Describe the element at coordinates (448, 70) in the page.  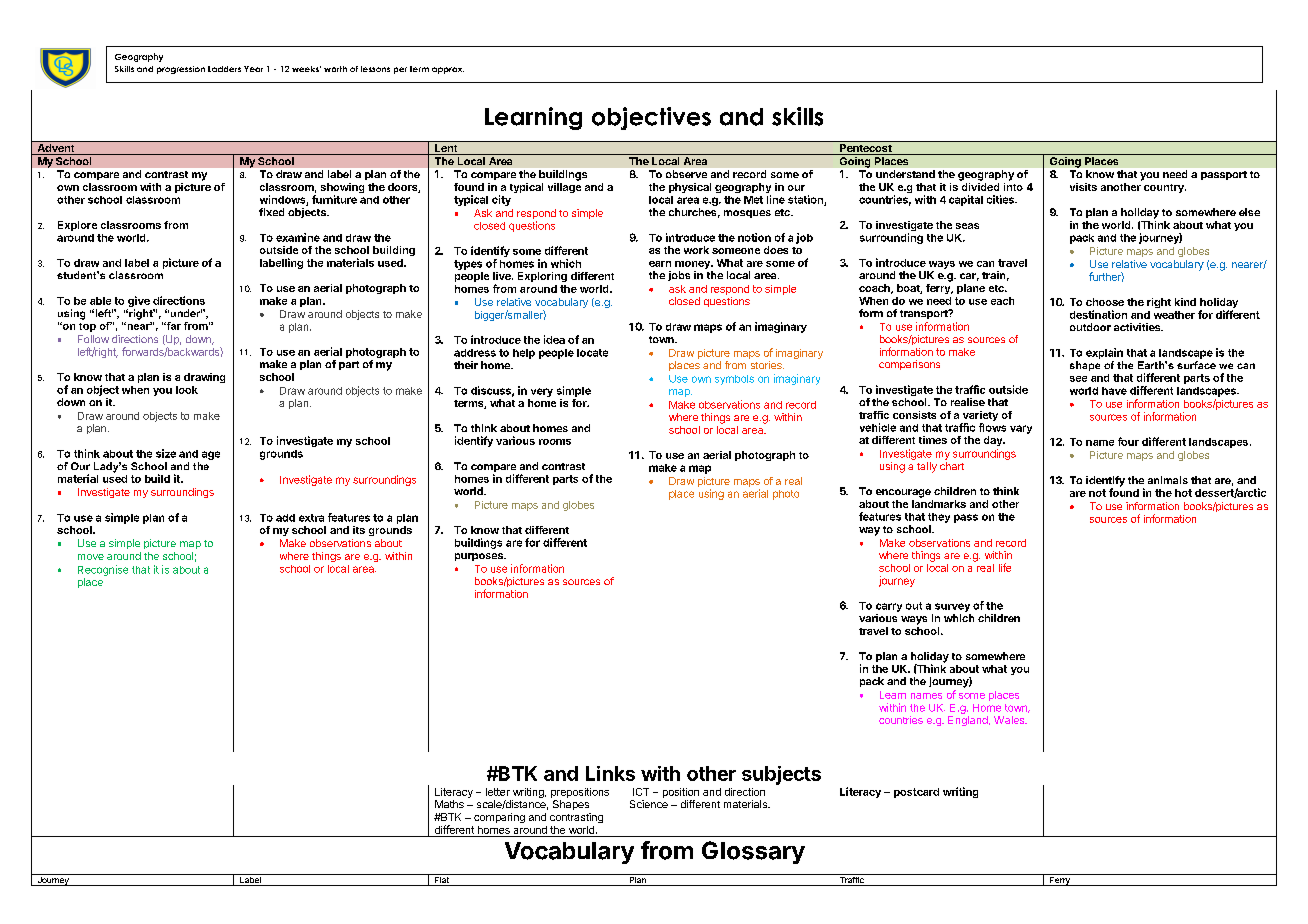
I see `approx` at that location.
